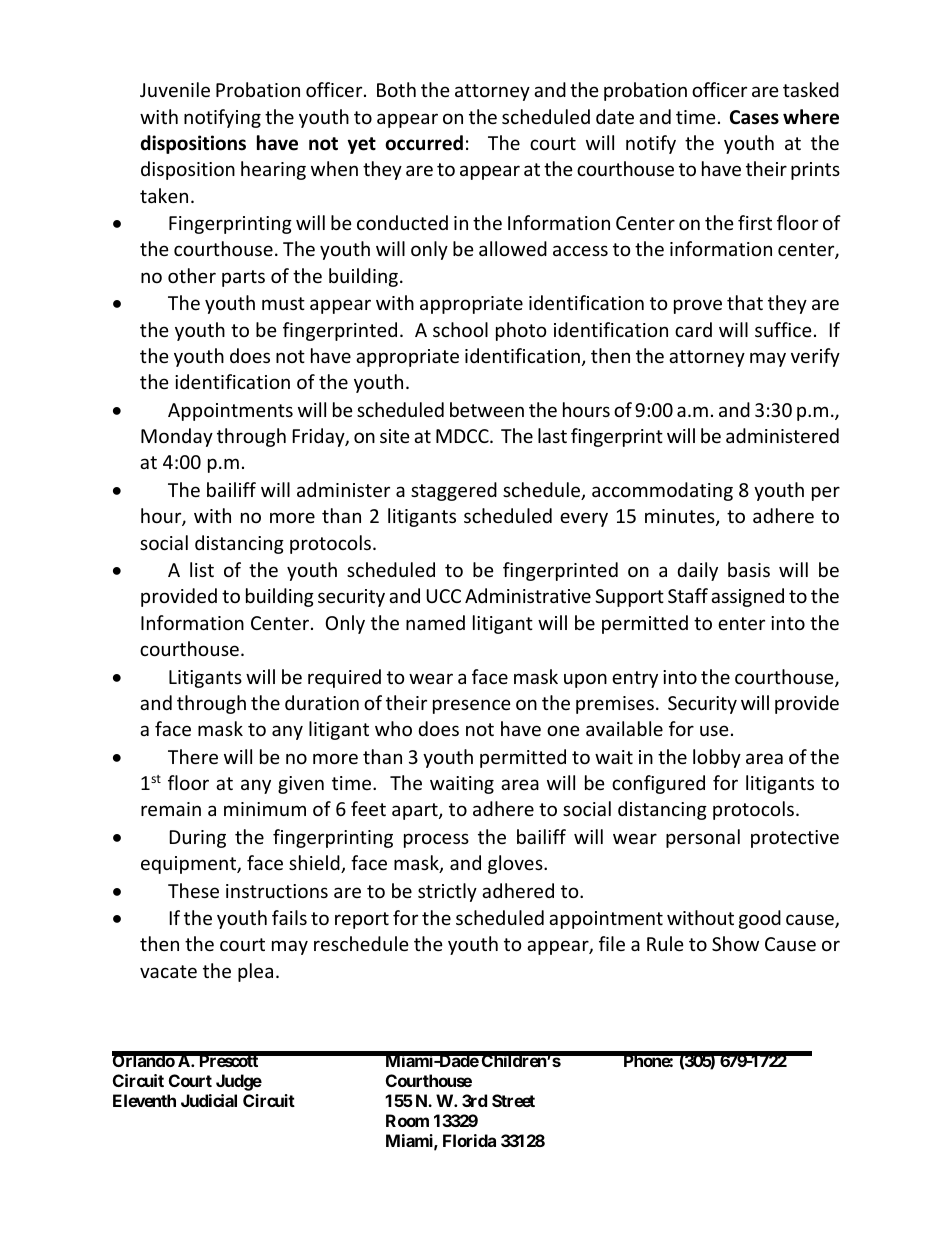 The width and height of the screenshot is (952, 1233). What do you see at coordinates (717, 758) in the screenshot?
I see `lobby` at bounding box center [717, 758].
